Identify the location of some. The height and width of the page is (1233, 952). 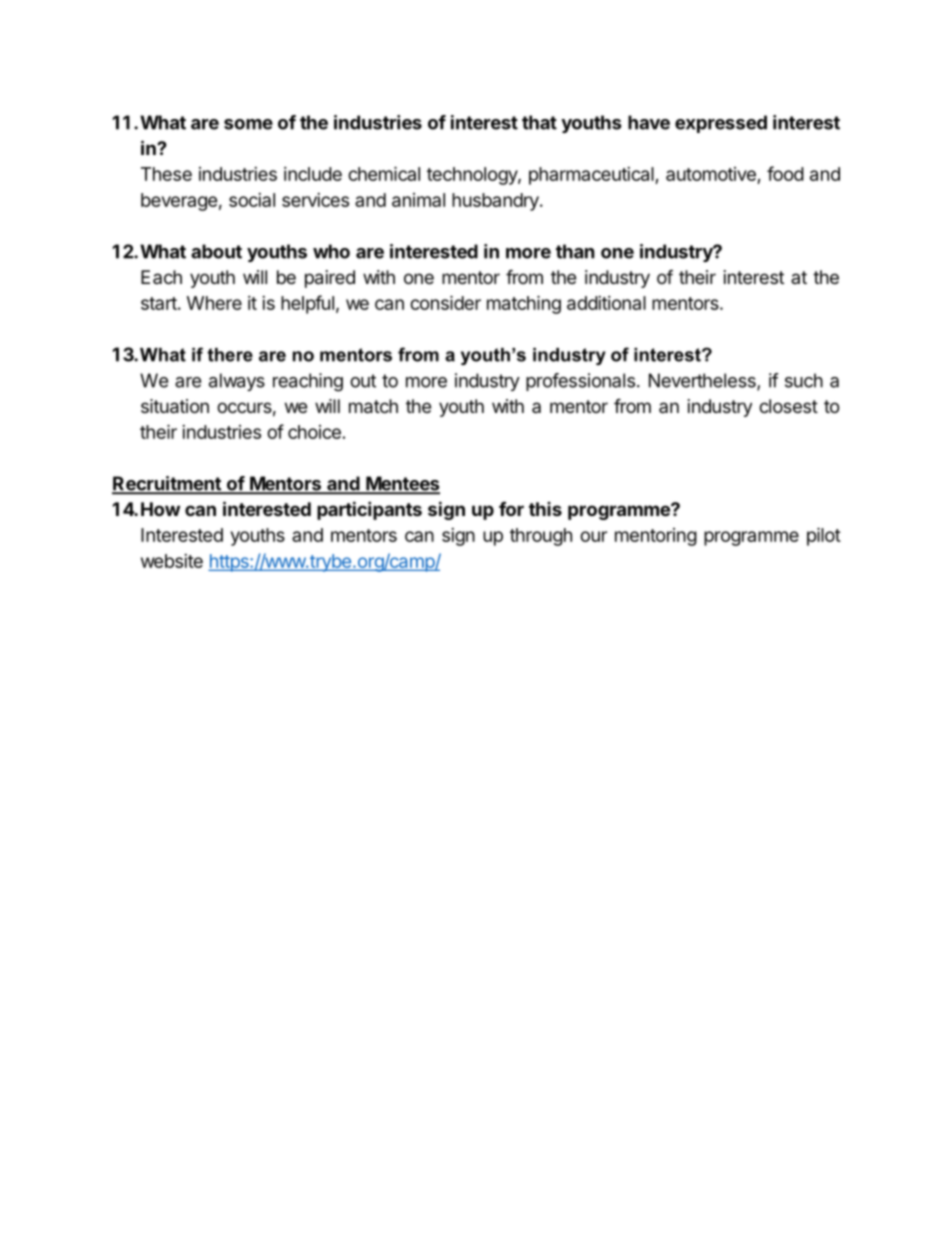
(248, 124).
